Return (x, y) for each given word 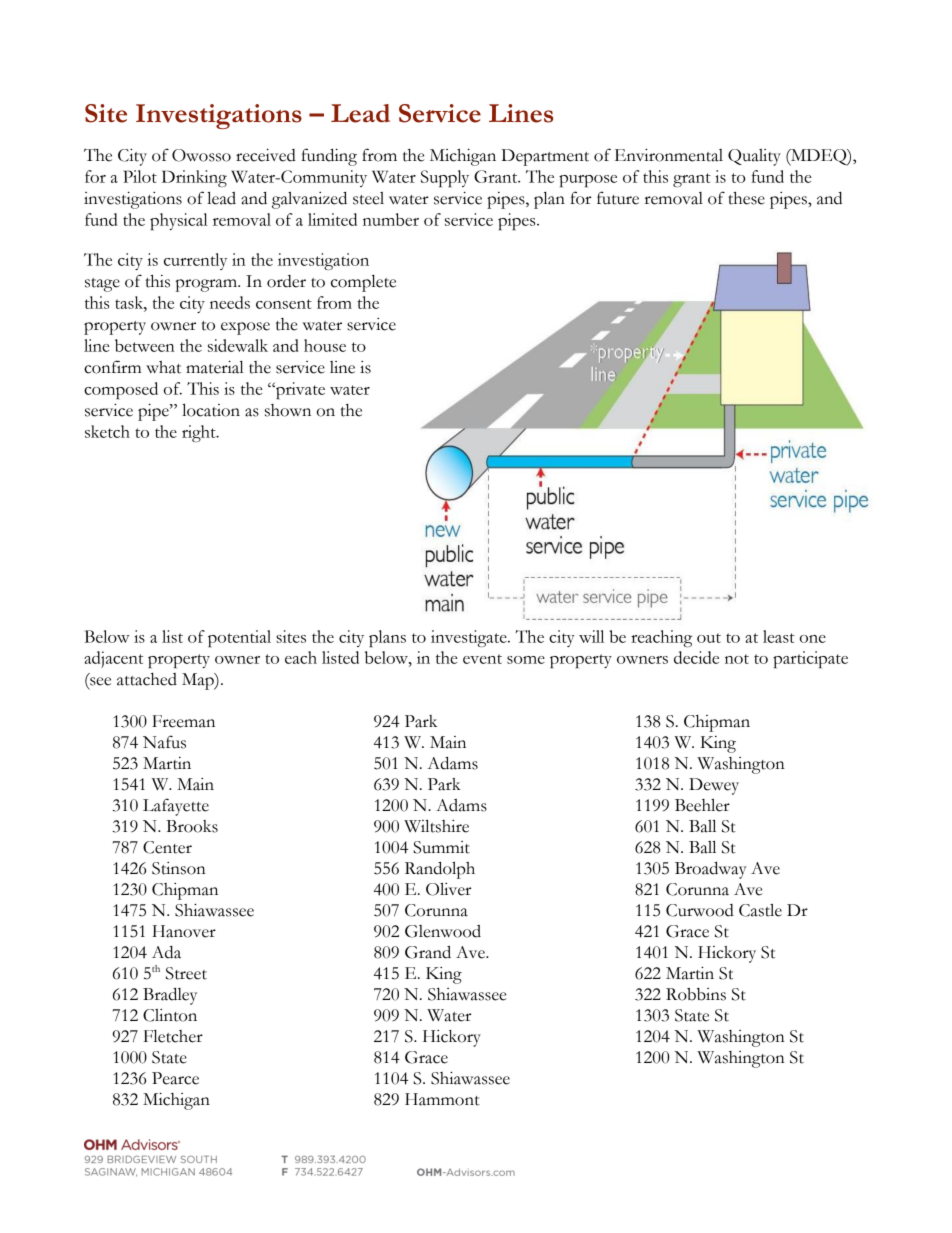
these (746, 198)
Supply (445, 178)
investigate (470, 638)
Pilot (140, 176)
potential (239, 638)
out (709, 638)
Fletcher (173, 1036)
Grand (428, 952)
